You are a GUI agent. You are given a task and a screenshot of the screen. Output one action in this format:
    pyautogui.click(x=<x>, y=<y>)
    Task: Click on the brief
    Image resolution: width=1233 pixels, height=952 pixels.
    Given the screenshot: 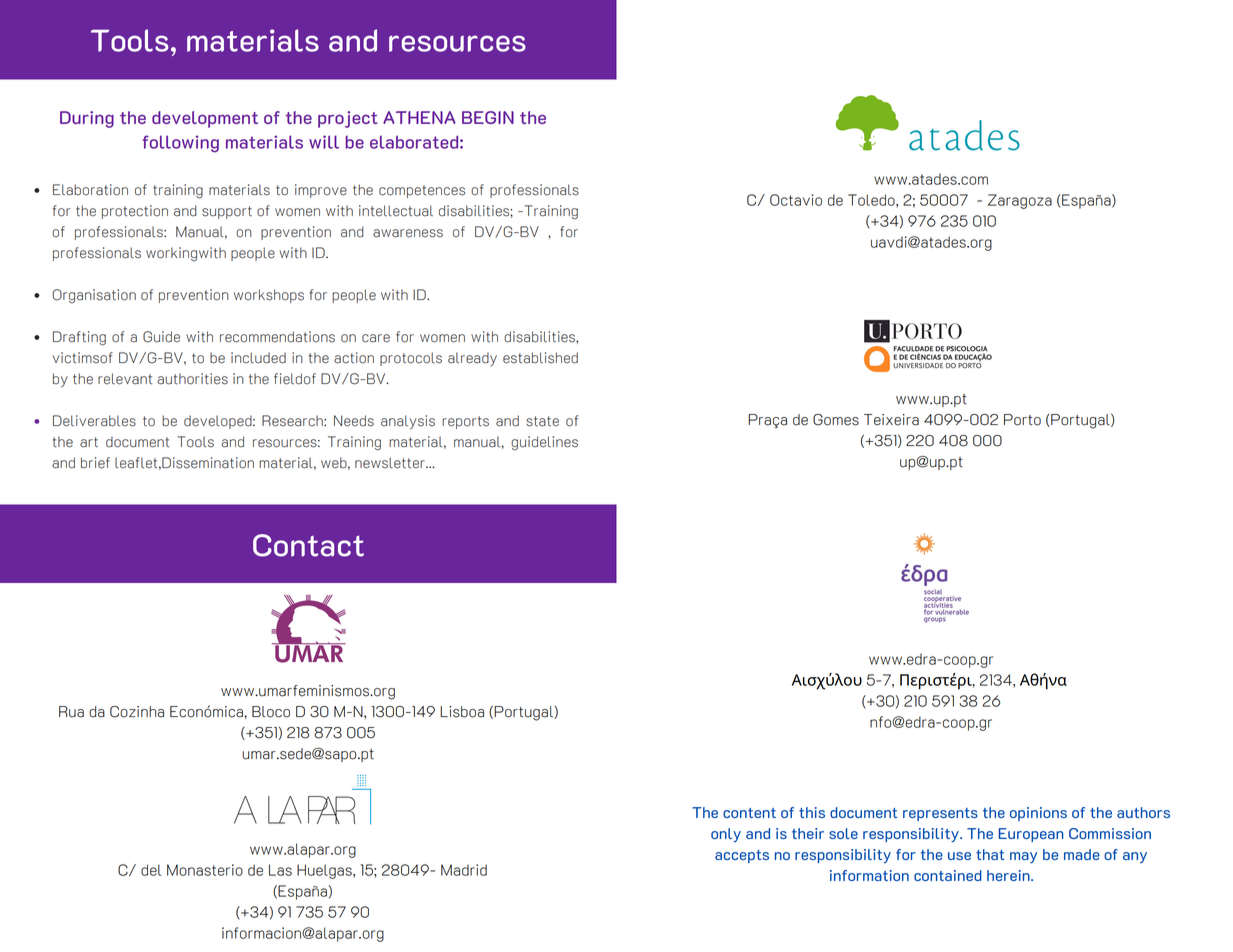 What is the action you would take?
    pyautogui.click(x=95, y=463)
